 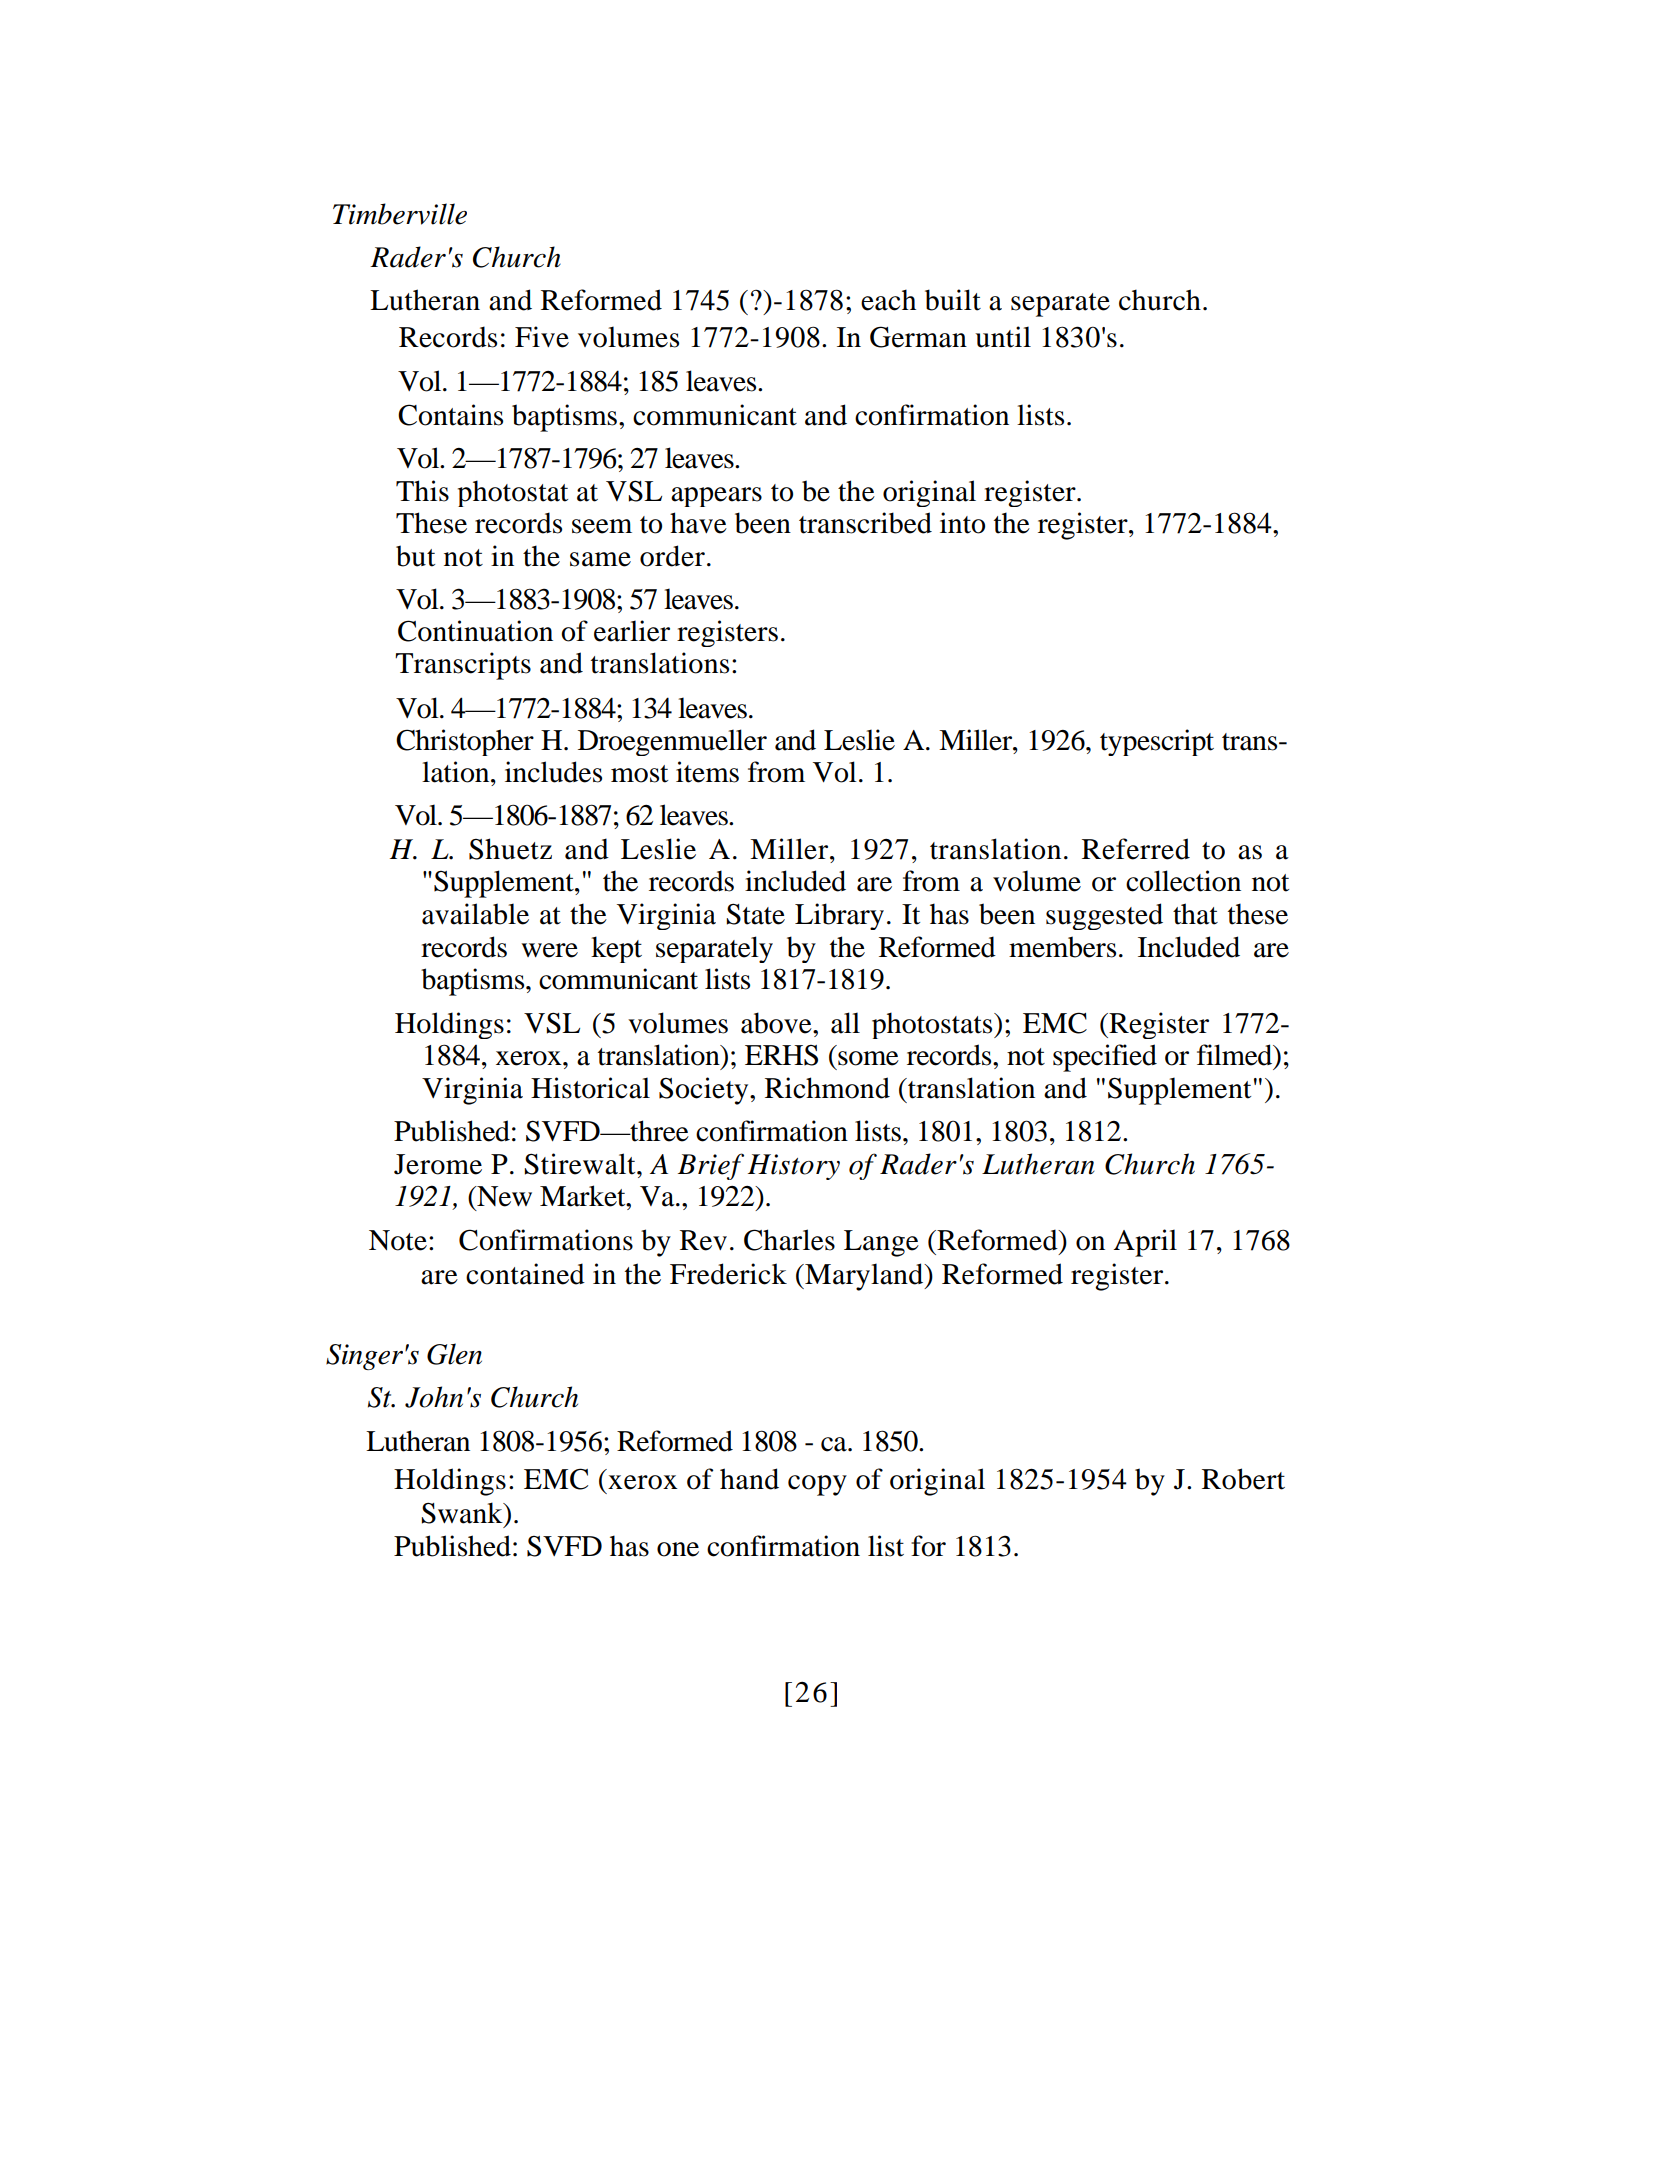 I want to click on each, so click(x=888, y=300).
